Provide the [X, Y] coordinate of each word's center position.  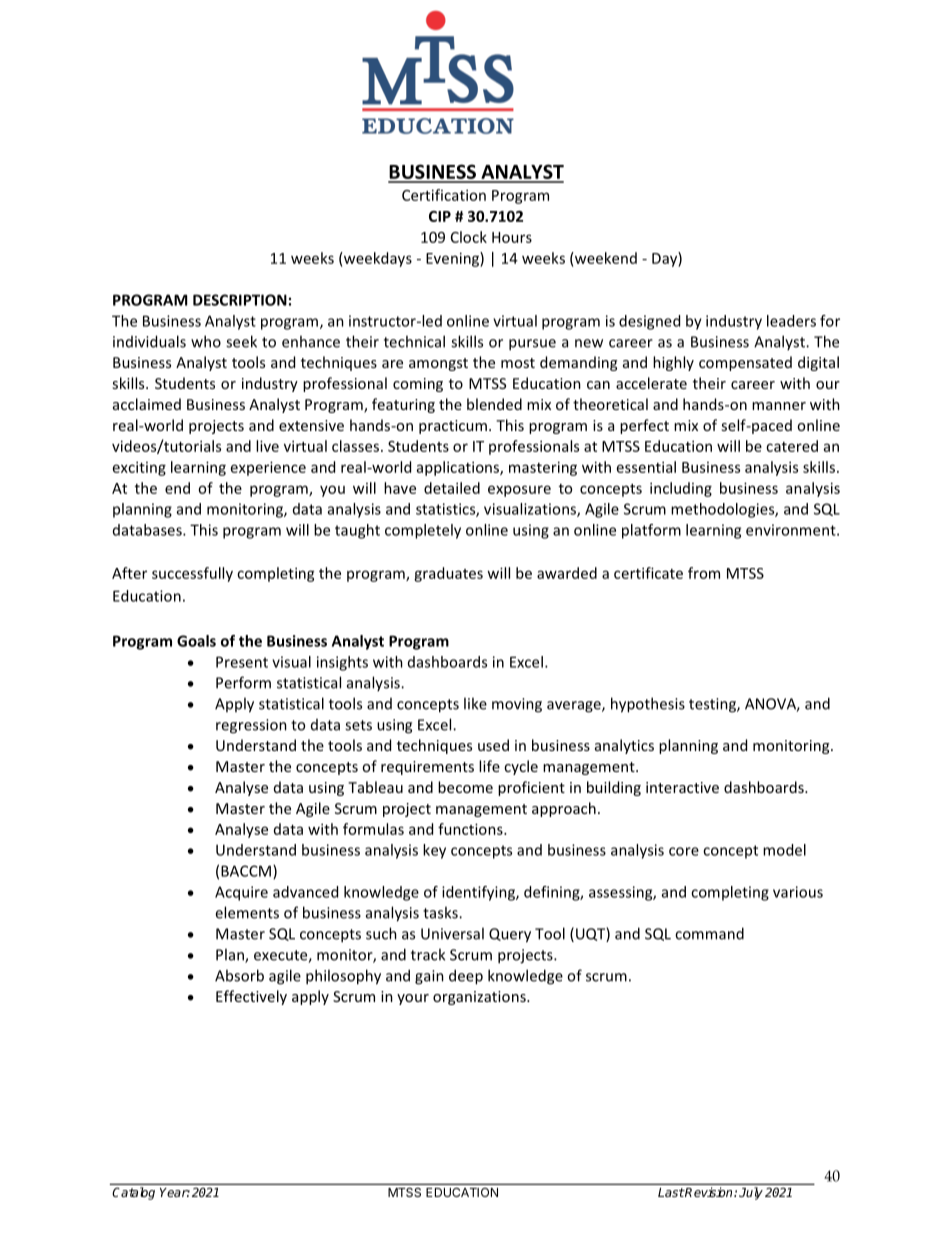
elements [247, 912]
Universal [452, 933]
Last [671, 1192]
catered [792, 446]
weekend [605, 258]
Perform [243, 682]
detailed [452, 488]
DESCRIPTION [240, 300]
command [709, 933]
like [475, 703]
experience [268, 468]
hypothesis [648, 705]
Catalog [134, 1193]
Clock [469, 237]
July [751, 1193]
